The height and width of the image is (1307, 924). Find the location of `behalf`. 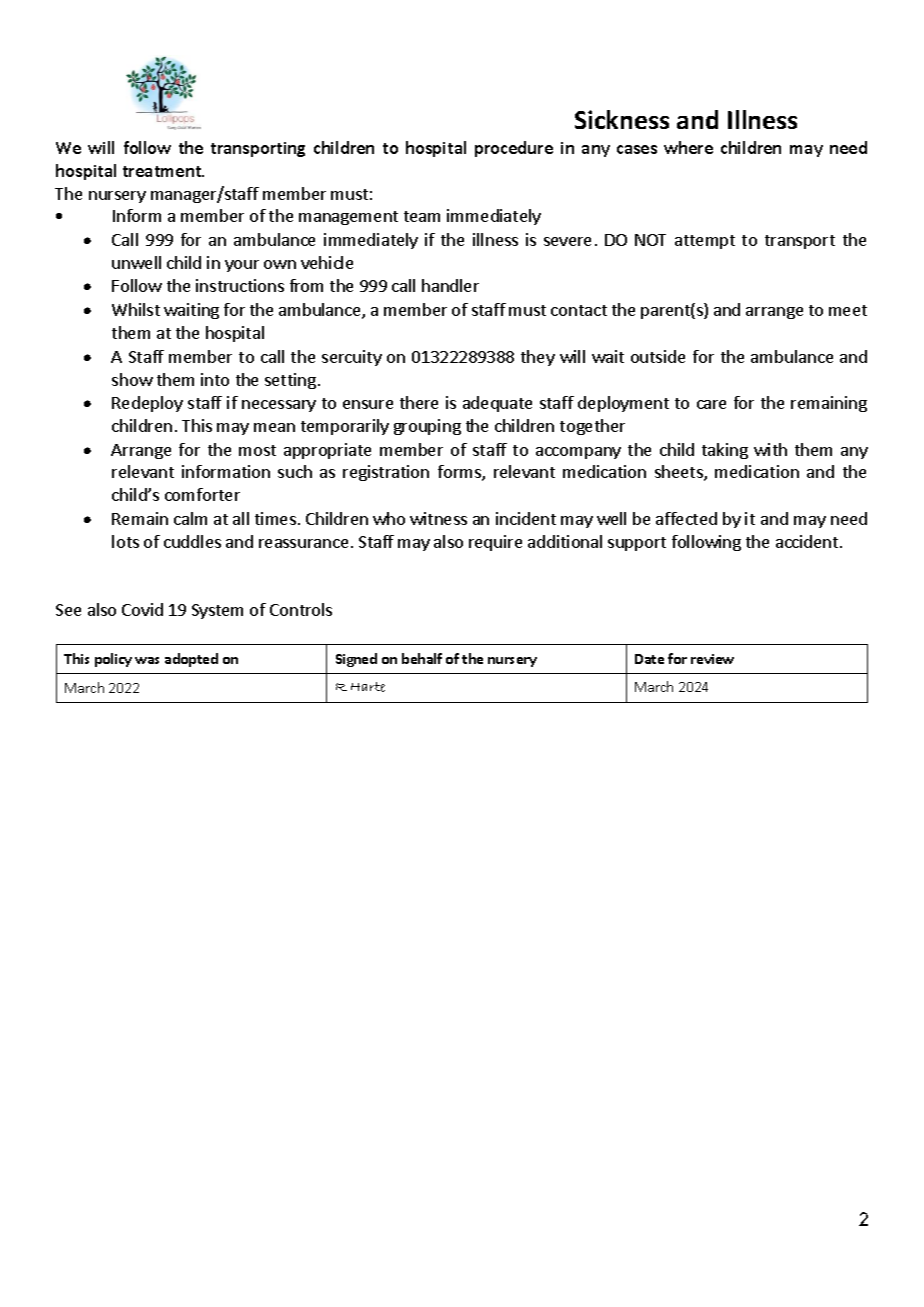

behalf is located at coordinates (422, 658).
